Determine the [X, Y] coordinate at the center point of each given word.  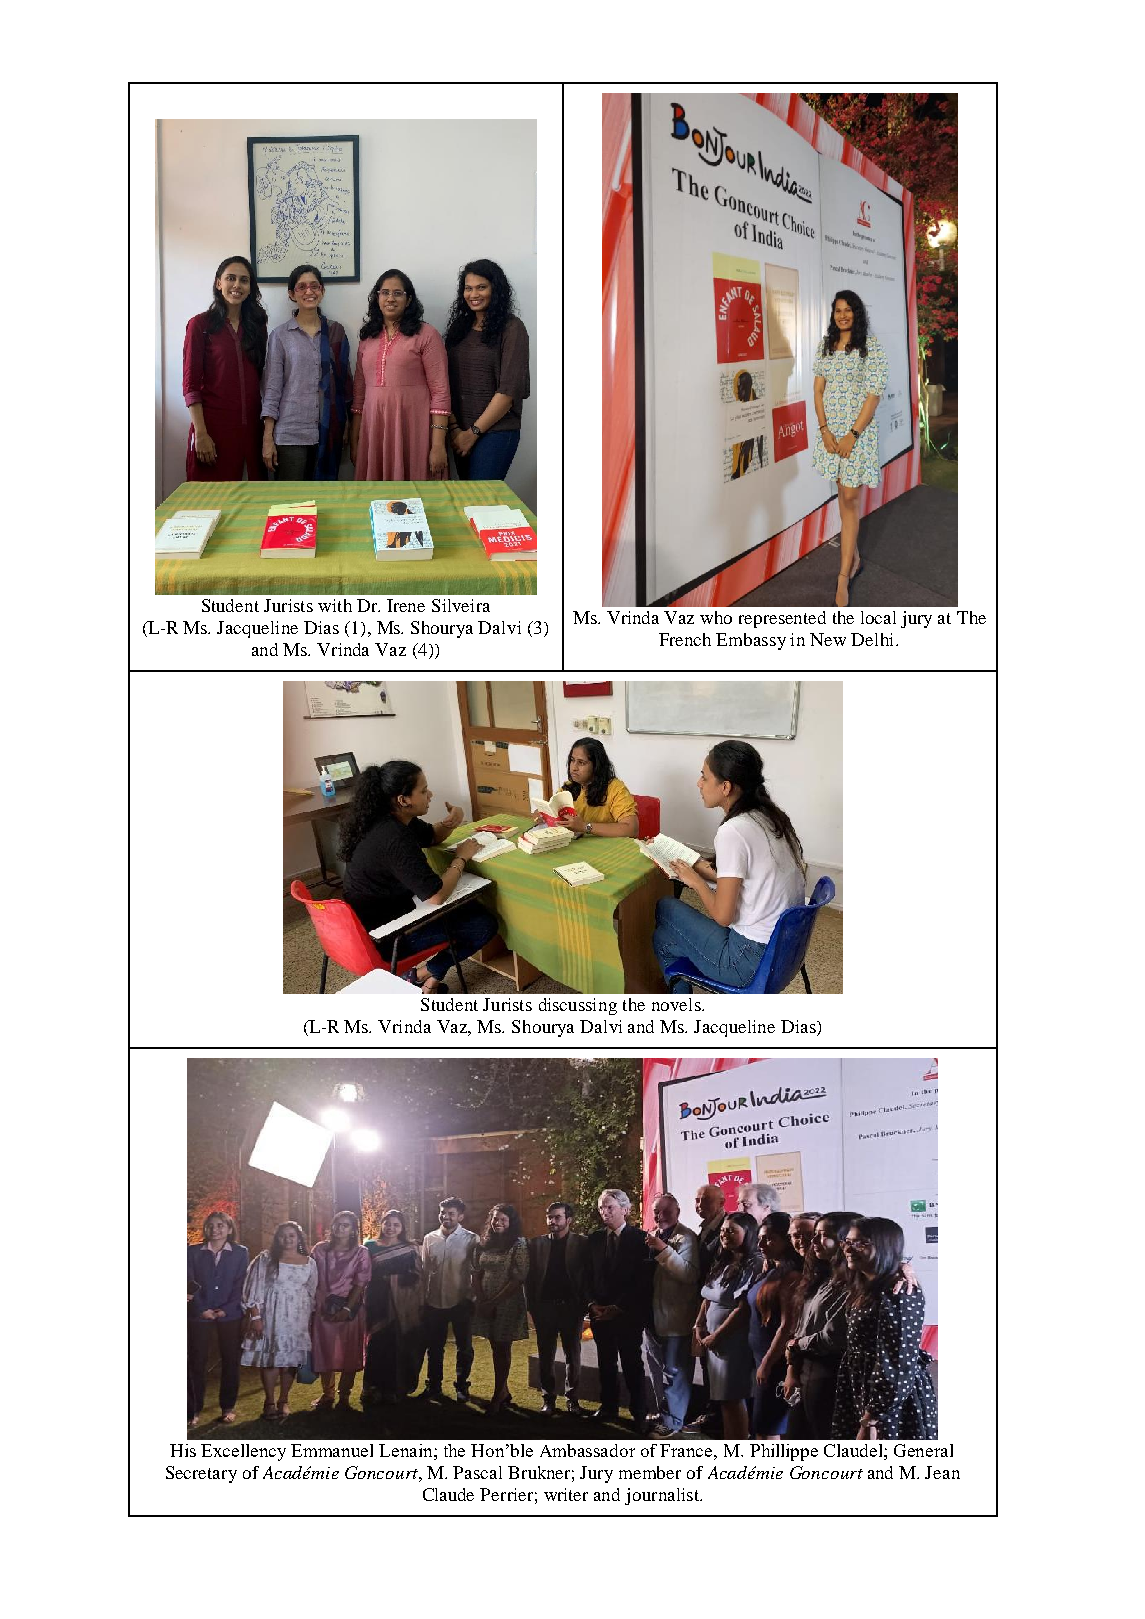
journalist [663, 1496]
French [685, 639]
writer [566, 1494]
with [335, 605]
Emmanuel [332, 1450]
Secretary [201, 1474]
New [828, 639]
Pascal [477, 1472]
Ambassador [587, 1450]
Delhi [874, 639]
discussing [578, 1006]
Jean [942, 1472]
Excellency [243, 1452]
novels [677, 1004]
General [923, 1450]
